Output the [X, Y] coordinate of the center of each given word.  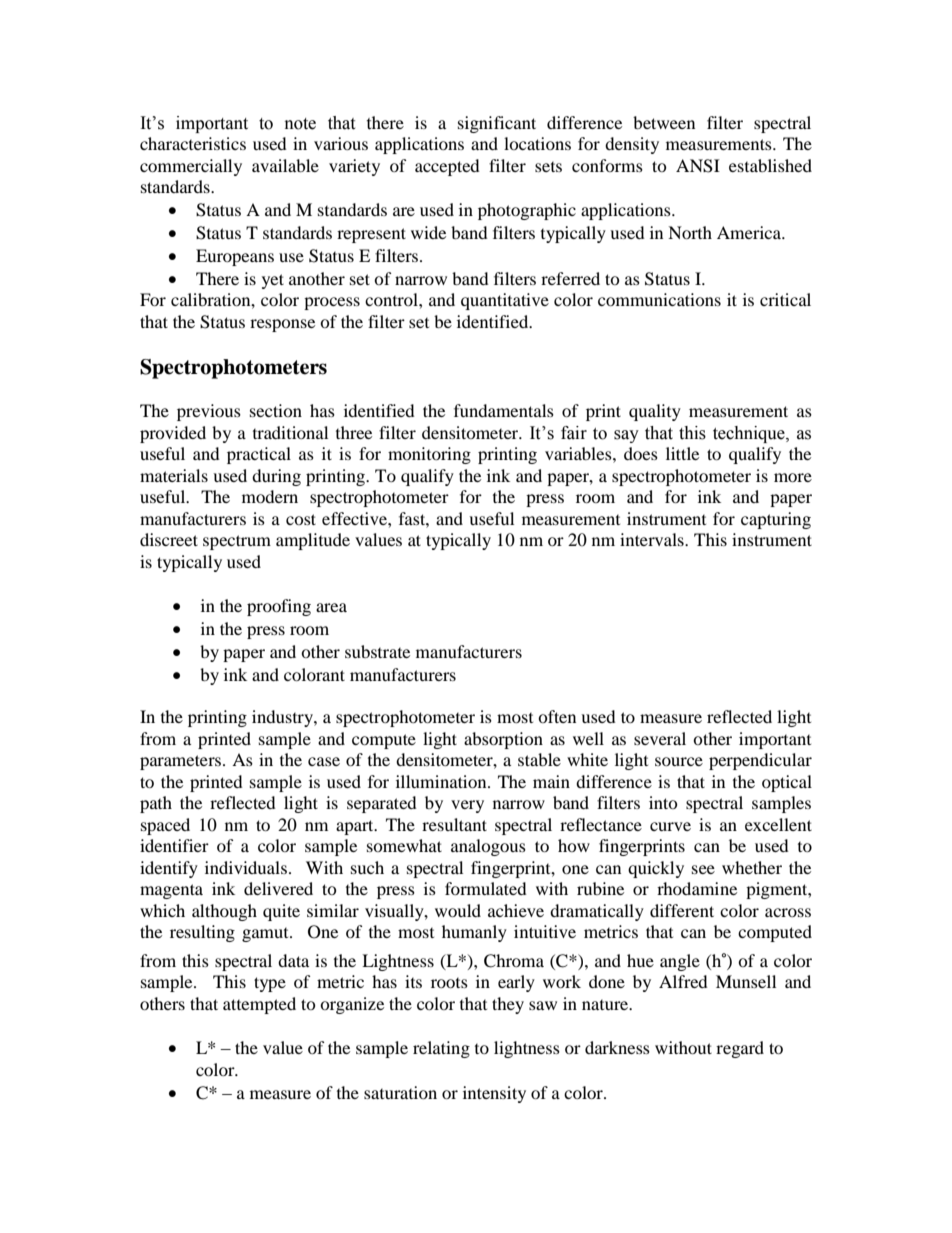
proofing [279, 607]
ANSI [698, 166]
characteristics [193, 143]
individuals [246, 867]
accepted [447, 167]
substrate [377, 651]
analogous [488, 847]
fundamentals [504, 410]
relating [441, 1049]
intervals [653, 539]
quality [655, 412]
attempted [259, 1005]
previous [209, 412]
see [703, 869]
